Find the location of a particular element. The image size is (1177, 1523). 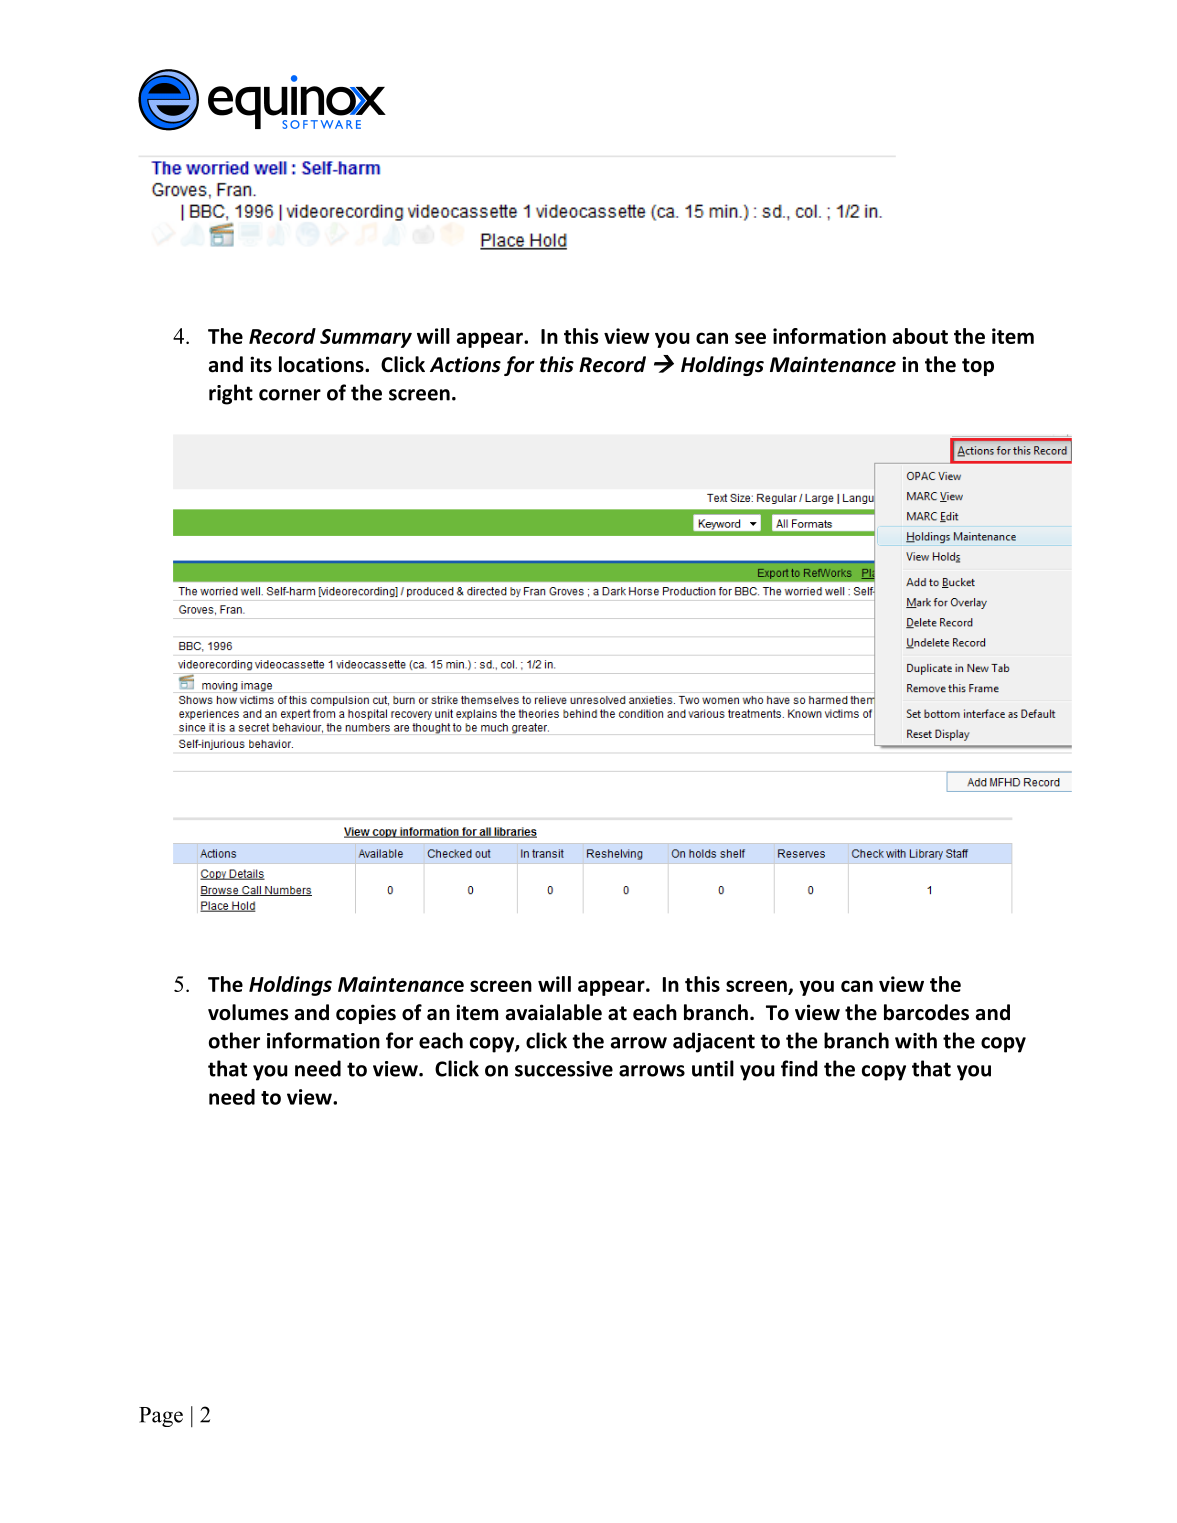

barcodes is located at coordinates (926, 1012).
